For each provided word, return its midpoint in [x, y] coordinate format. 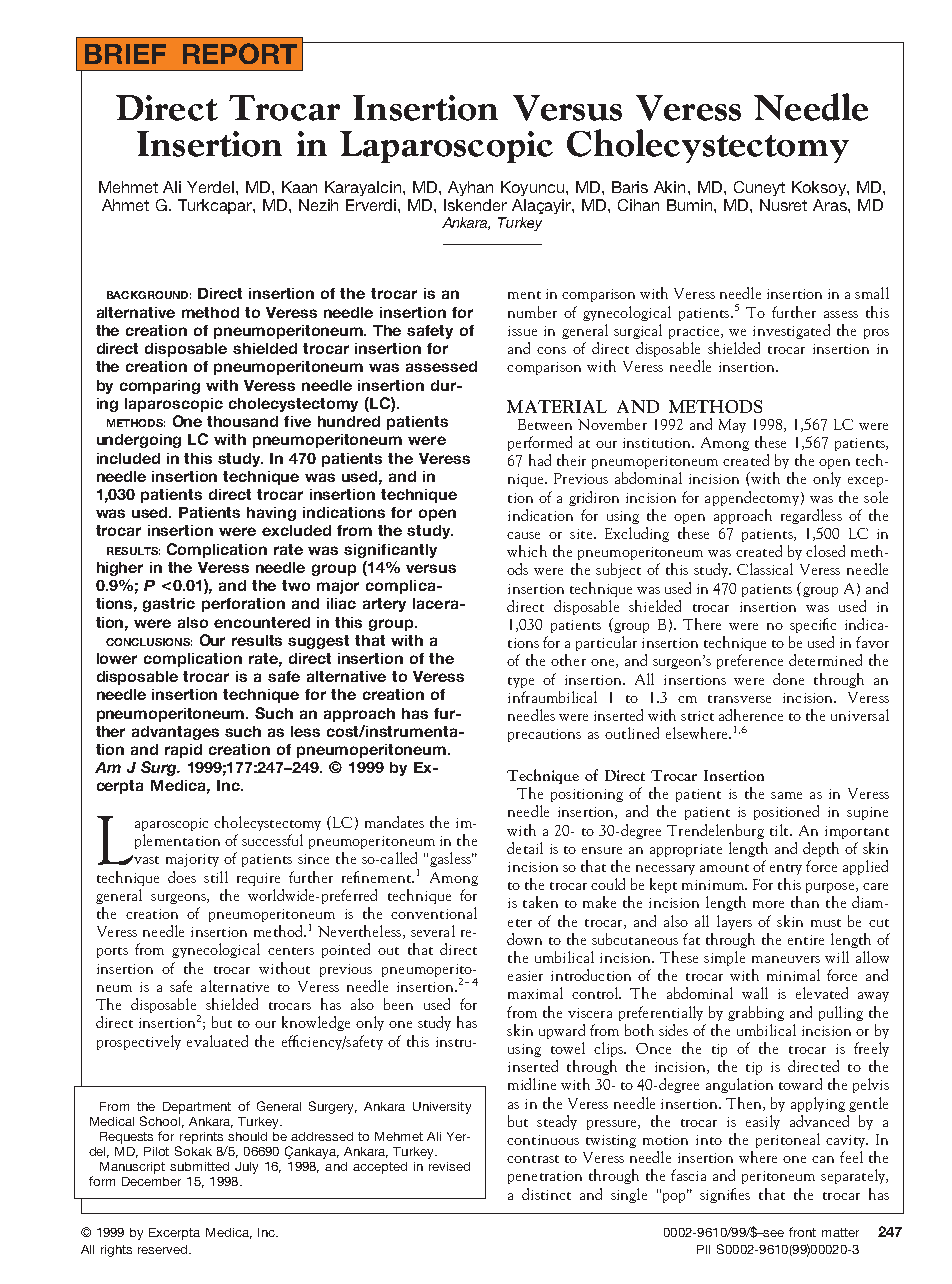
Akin [669, 187]
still [216, 877]
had [540, 460]
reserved [164, 1249]
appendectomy [752, 498]
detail [525, 848]
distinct [546, 1194]
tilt [780, 830]
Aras [831, 205]
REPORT [240, 53]
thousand [242, 421]
